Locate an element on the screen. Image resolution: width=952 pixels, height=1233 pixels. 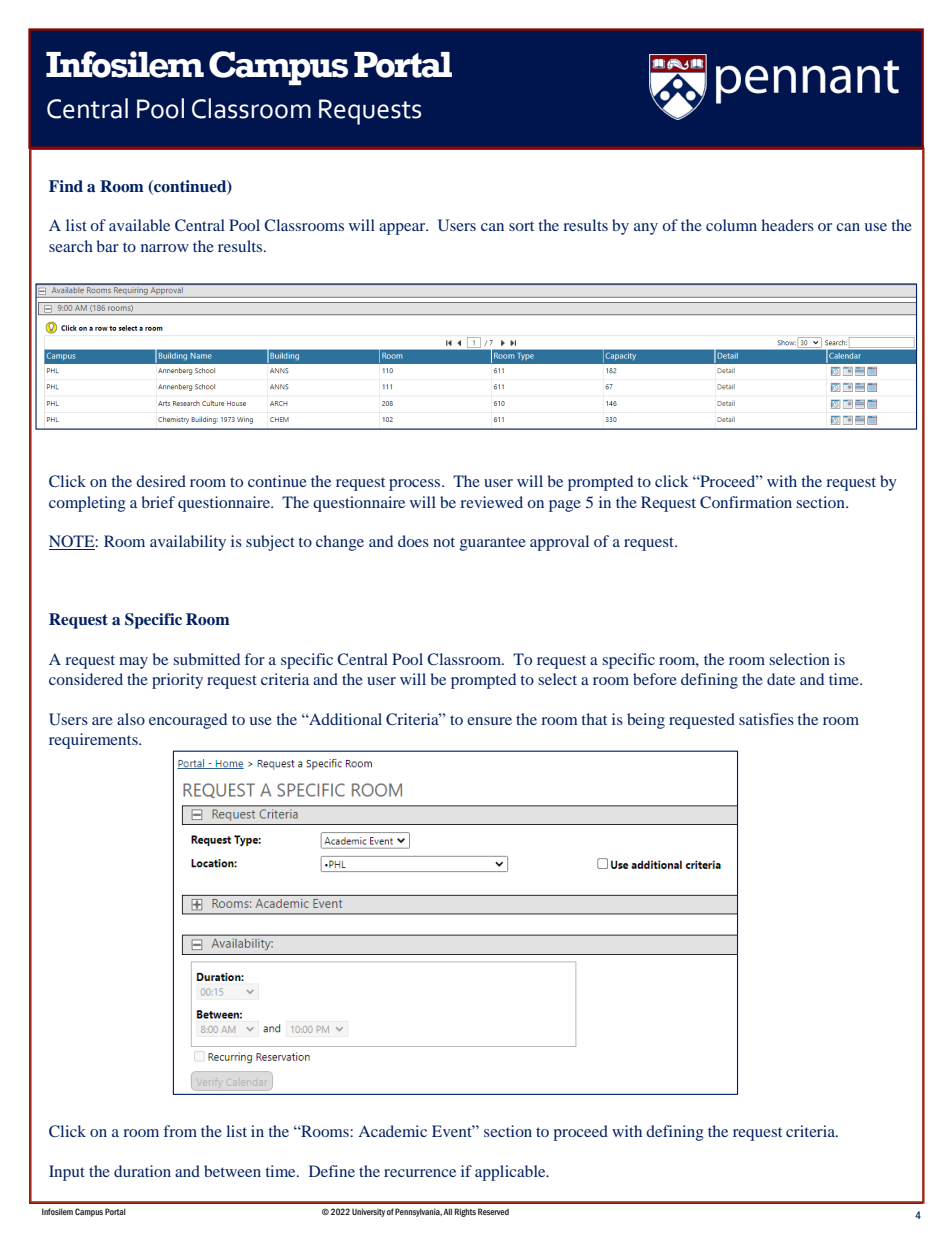
Academic is located at coordinates (392, 1131).
